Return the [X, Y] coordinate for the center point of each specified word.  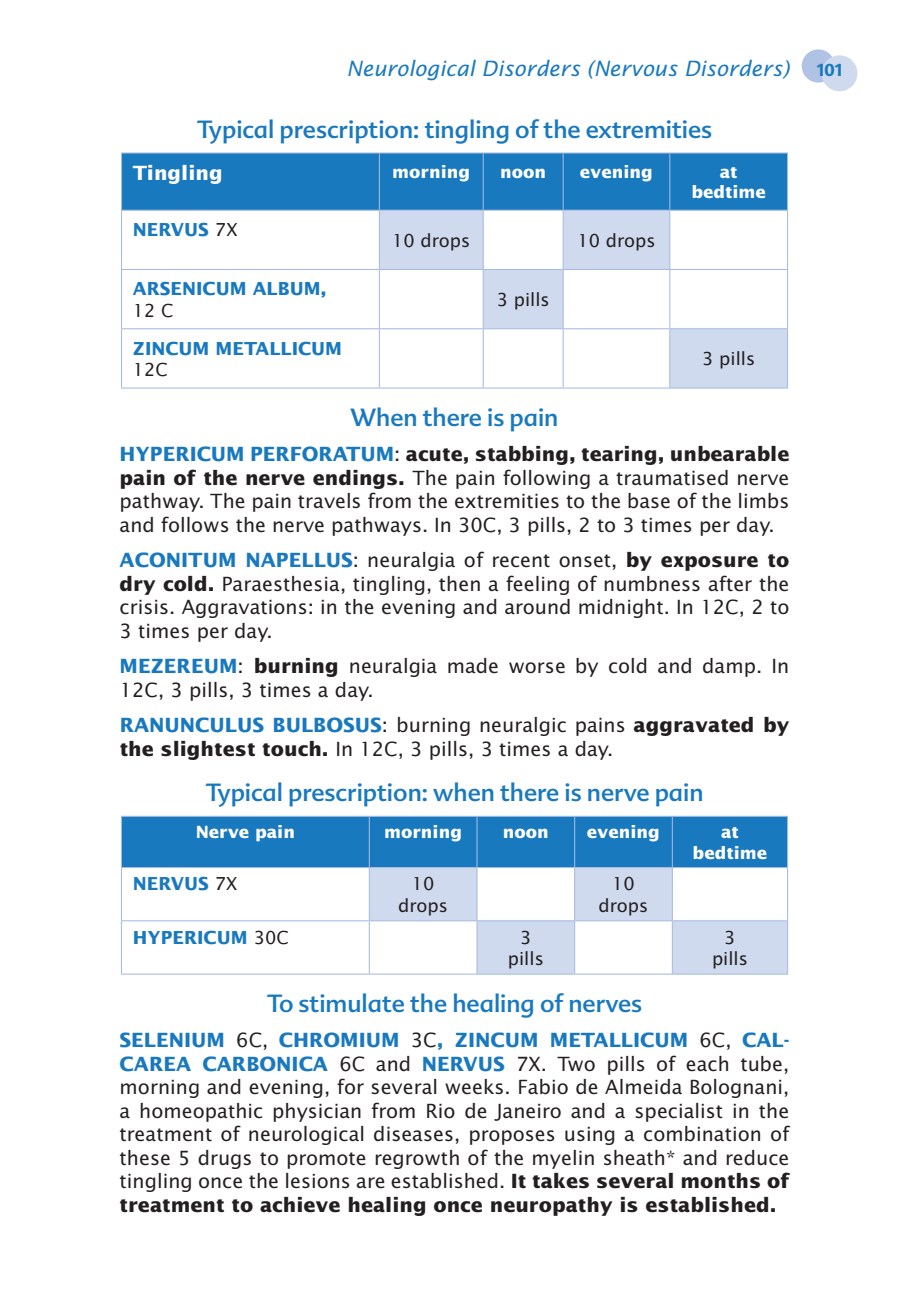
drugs [224, 1159]
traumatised [672, 478]
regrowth [417, 1159]
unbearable [730, 454]
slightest [208, 750]
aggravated [693, 726]
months [721, 1181]
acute [434, 455]
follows [195, 524]
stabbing [522, 455]
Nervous [635, 68]
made [473, 666]
